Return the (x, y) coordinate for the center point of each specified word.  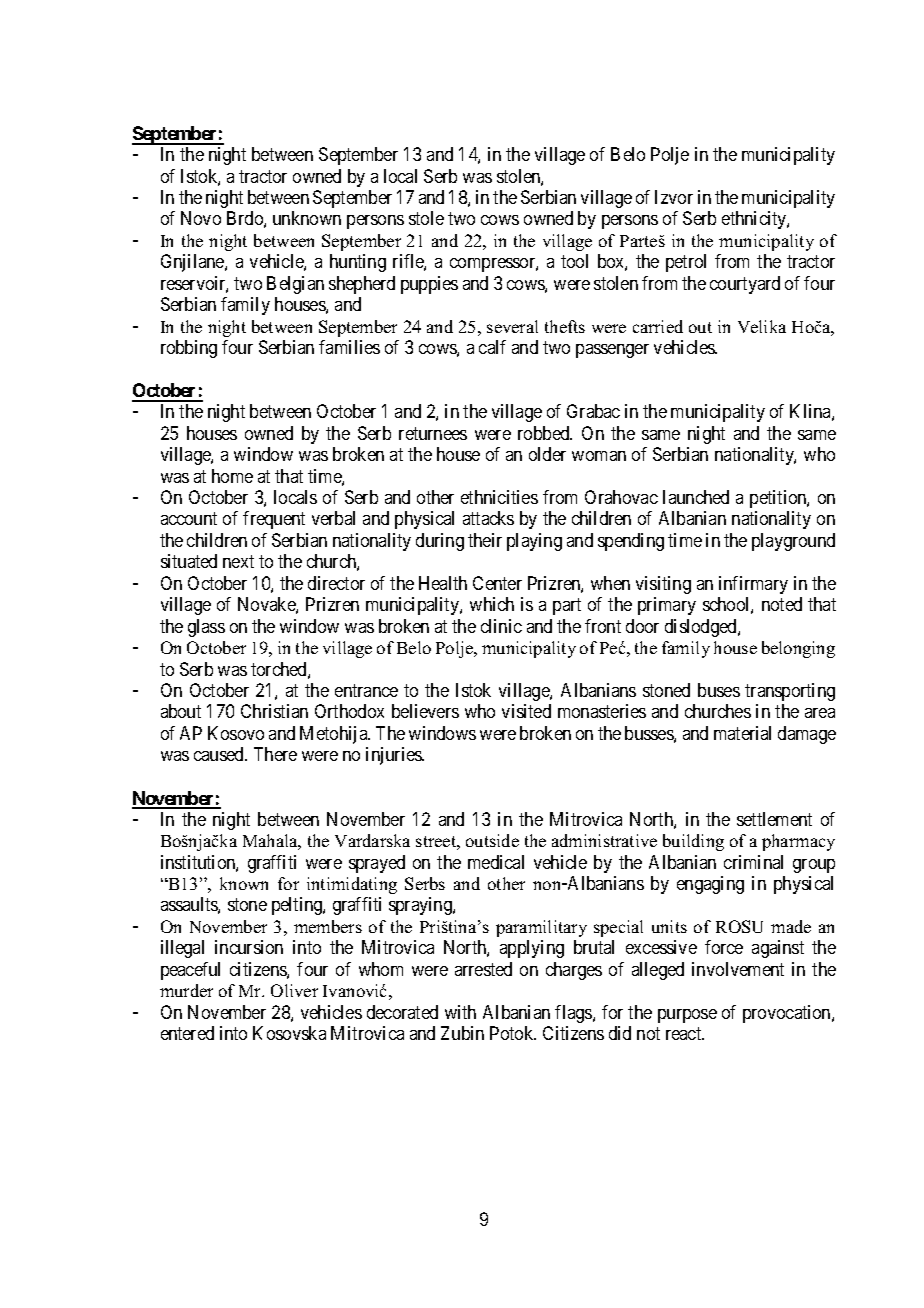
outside (492, 840)
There (275, 754)
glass (206, 628)
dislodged (702, 628)
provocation (788, 1014)
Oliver (294, 990)
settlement (774, 819)
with (460, 1012)
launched (696, 497)
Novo (201, 218)
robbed (545, 433)
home (232, 476)
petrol (686, 263)
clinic (501, 626)
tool (574, 261)
